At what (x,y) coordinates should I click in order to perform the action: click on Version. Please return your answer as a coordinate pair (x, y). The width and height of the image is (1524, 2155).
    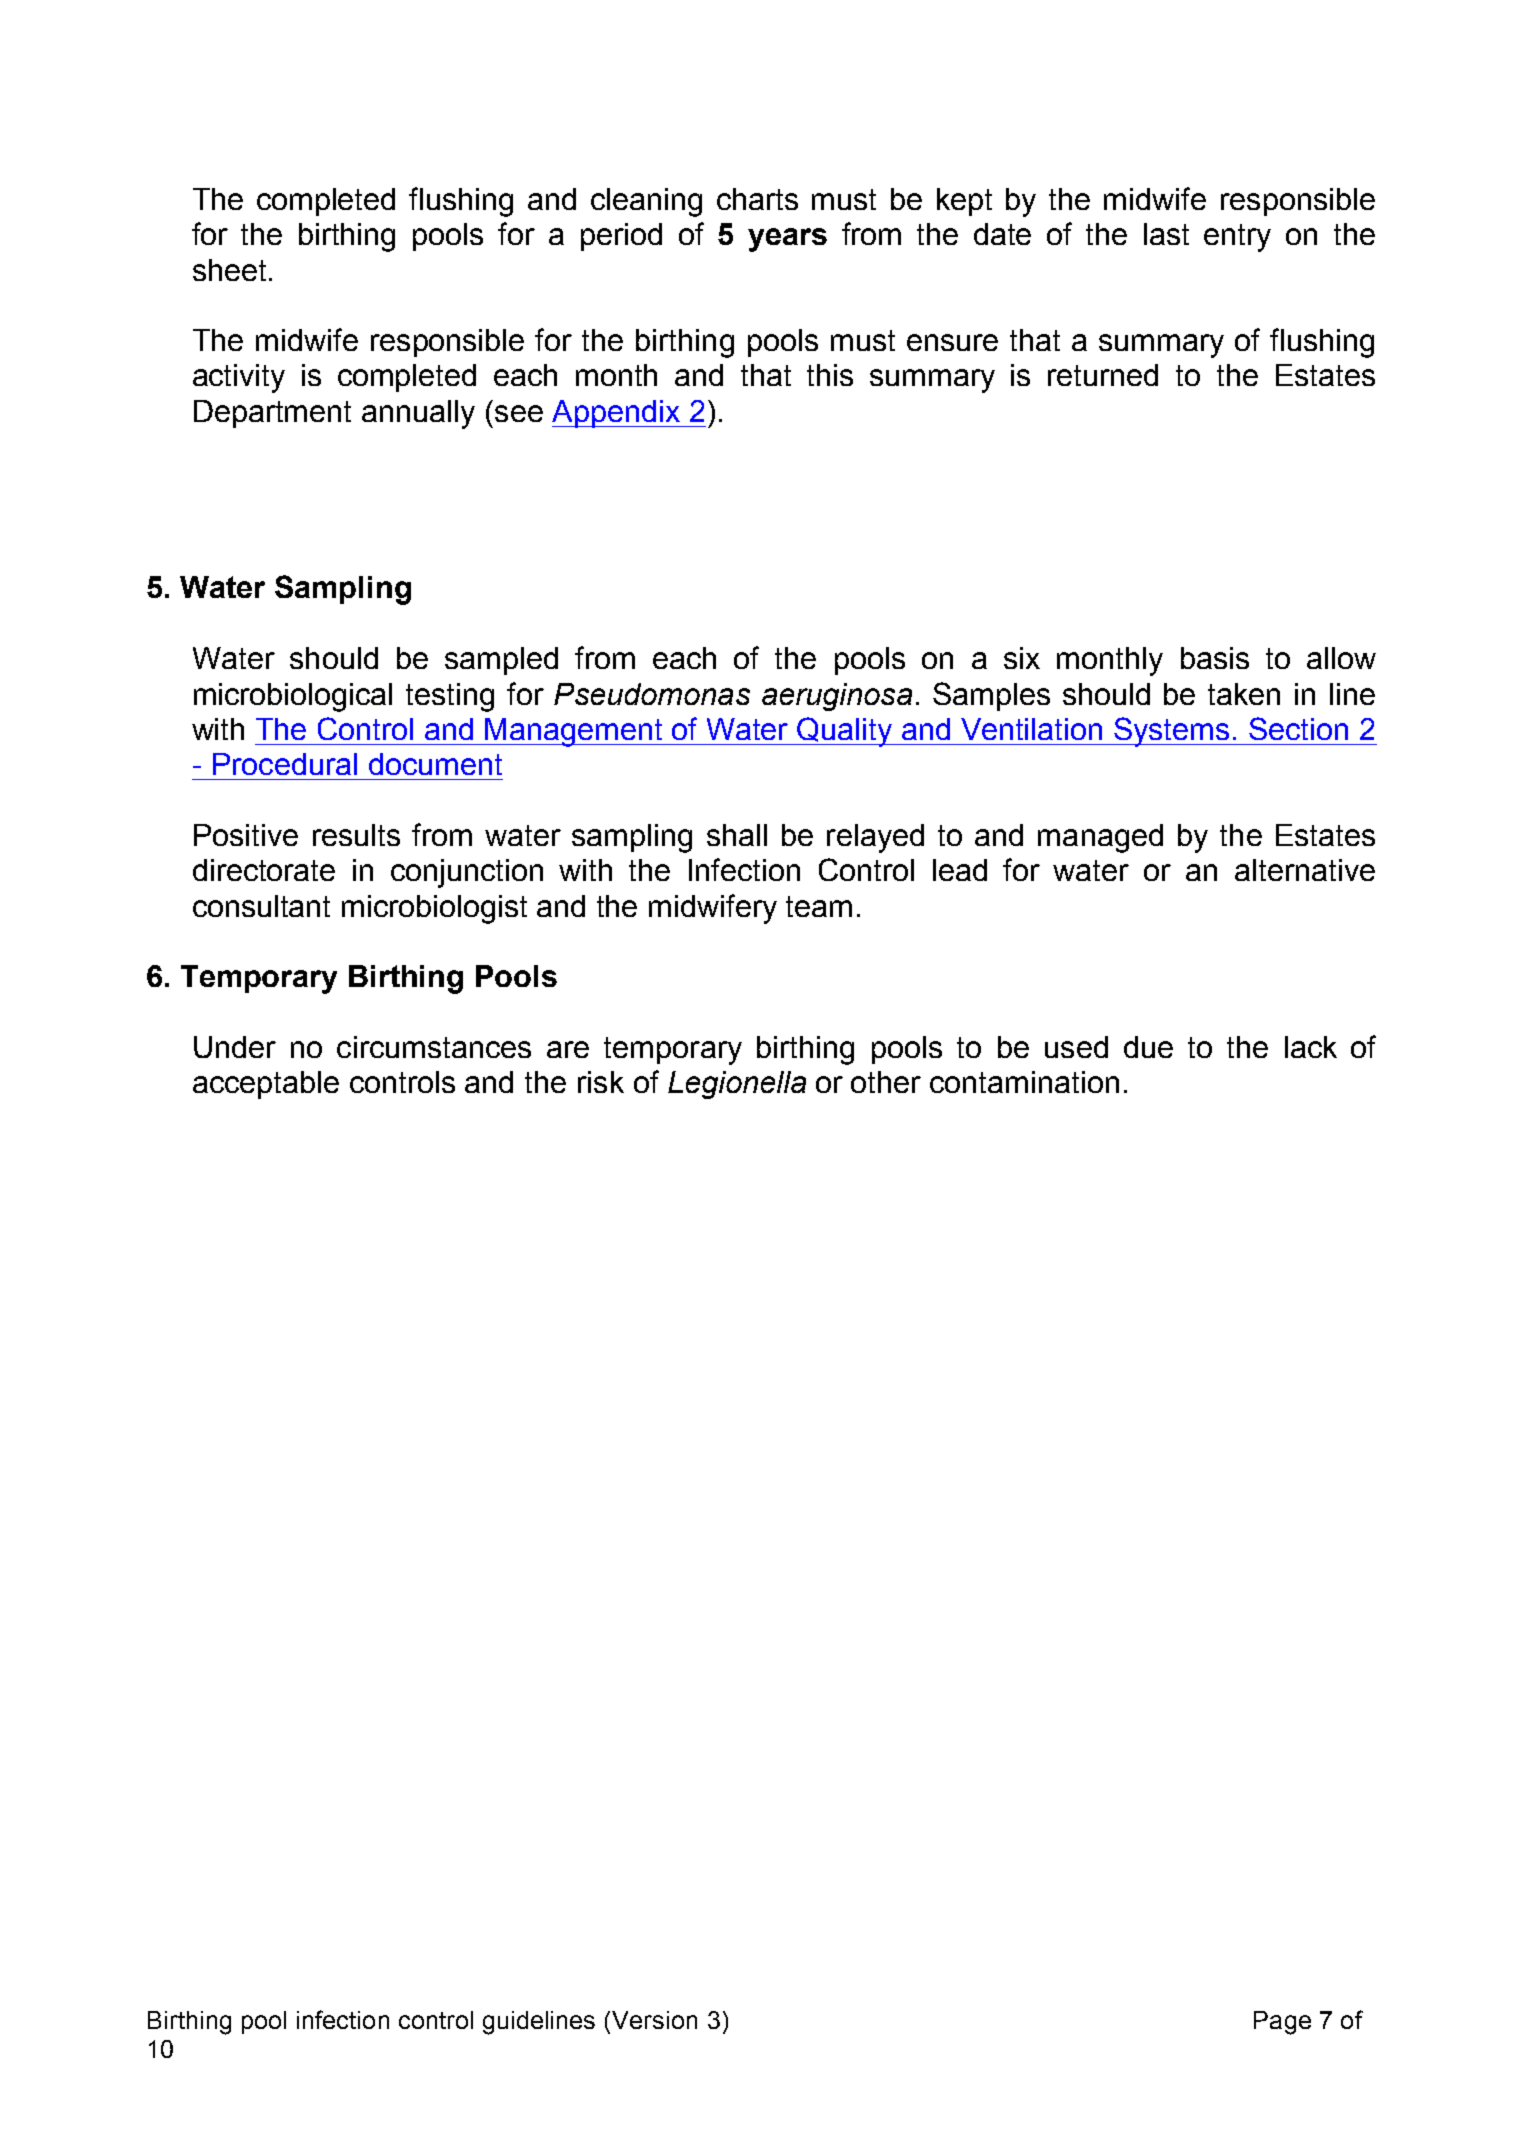
    Looking at the image, I should click on (654, 2020).
